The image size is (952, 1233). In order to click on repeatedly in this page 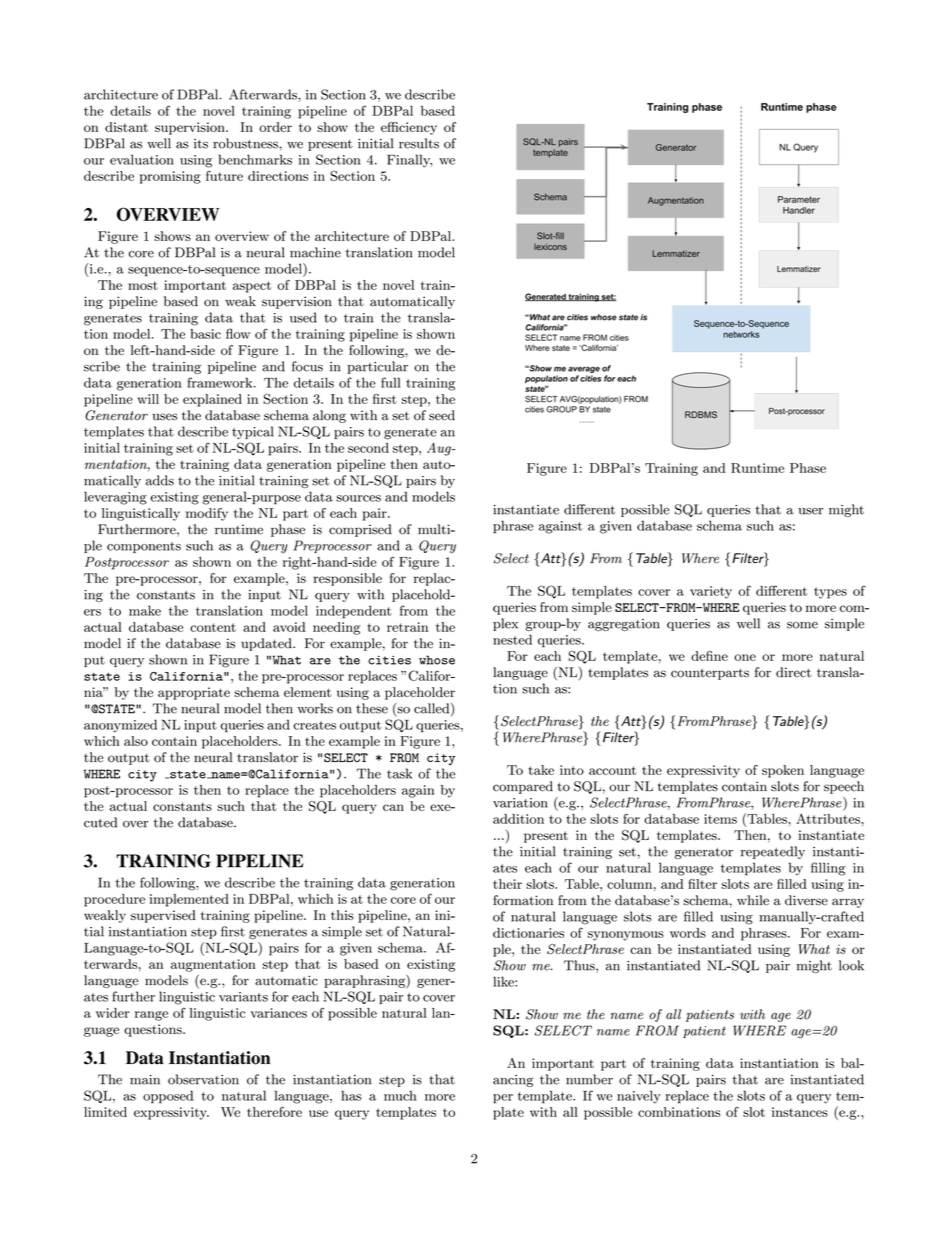, I will do `click(773, 852)`.
